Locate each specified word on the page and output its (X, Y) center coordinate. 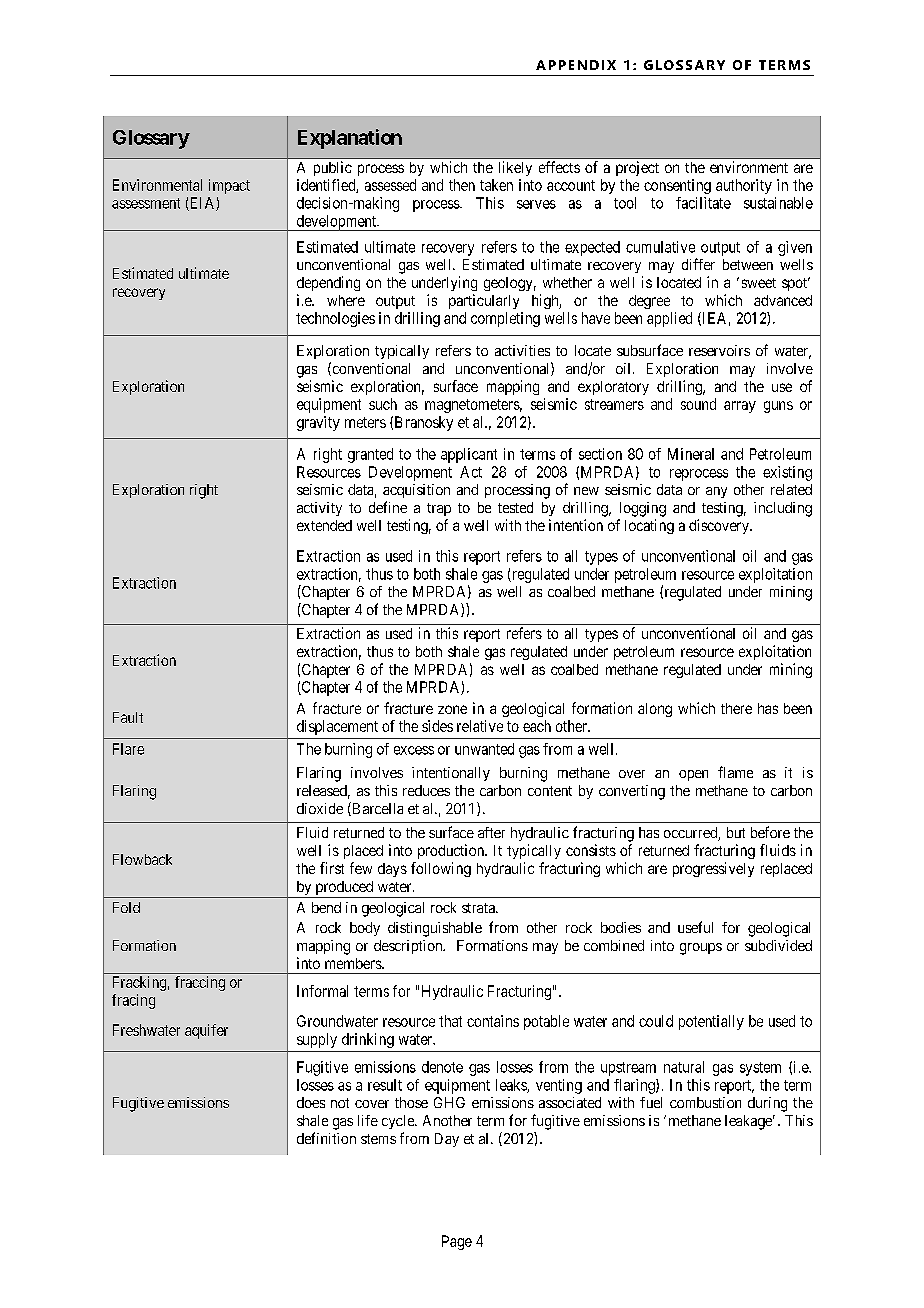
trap (439, 509)
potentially (711, 1022)
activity (319, 509)
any (716, 492)
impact (229, 186)
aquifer (206, 1031)
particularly (484, 301)
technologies (335, 319)
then (462, 185)
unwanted (484, 749)
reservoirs (719, 350)
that (450, 1021)
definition (326, 1138)
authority (744, 186)
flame (735, 772)
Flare (128, 749)
